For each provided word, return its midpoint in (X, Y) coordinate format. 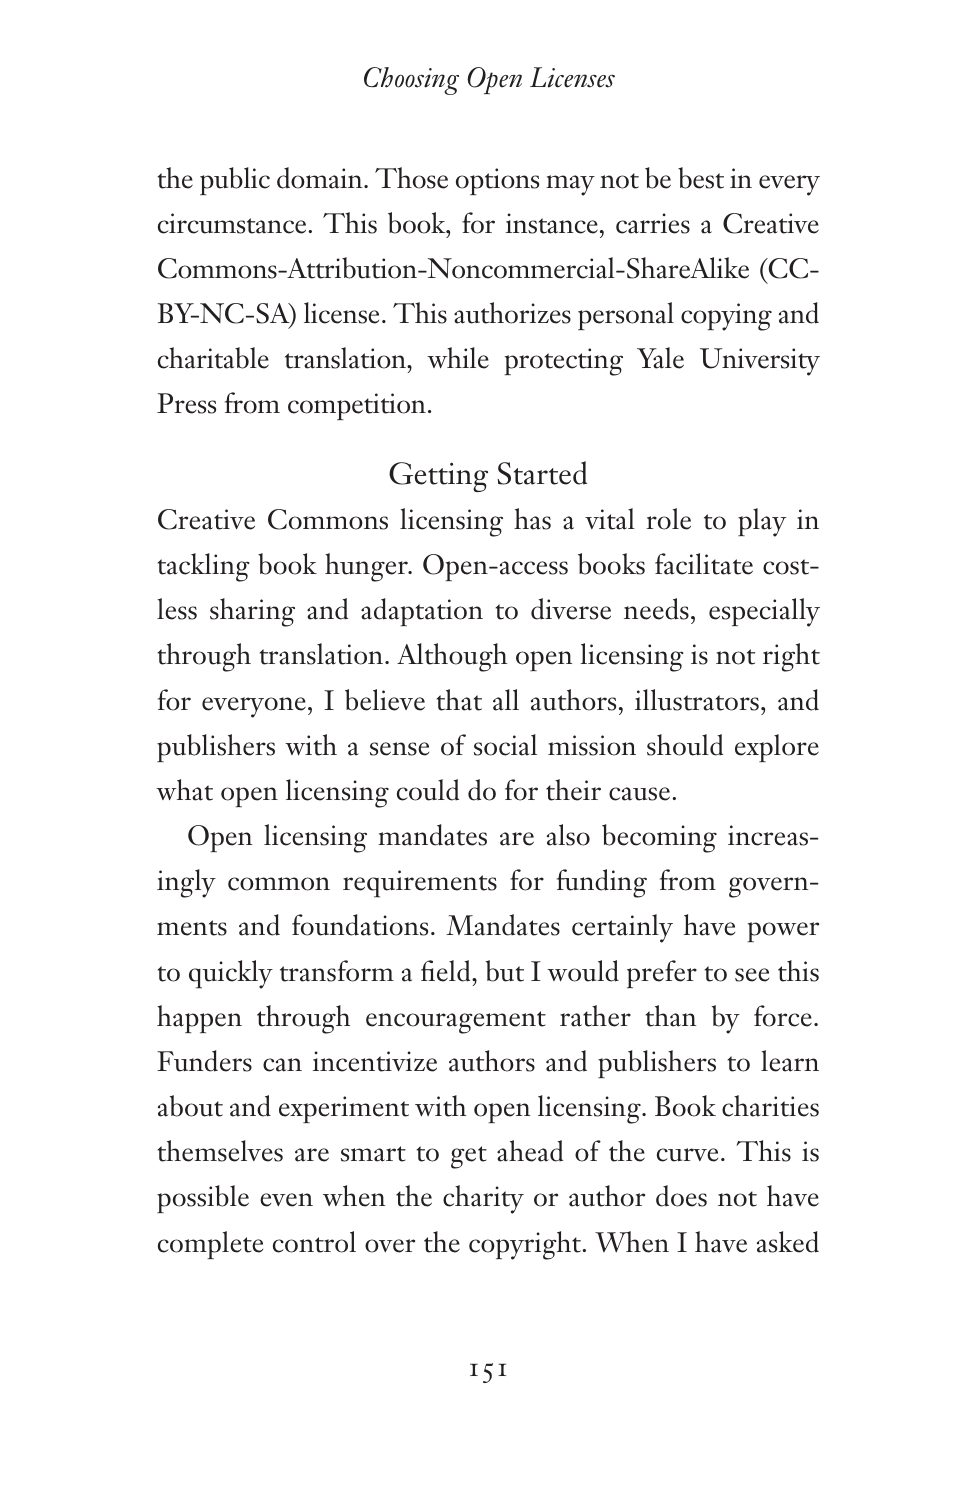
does (681, 1196)
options (497, 181)
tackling (204, 567)
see (752, 975)
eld (455, 971)
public (235, 181)
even (286, 1200)
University (760, 362)
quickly (231, 974)
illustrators (697, 700)
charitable (213, 358)
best (701, 178)
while (458, 358)
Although (452, 657)
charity (483, 1199)
